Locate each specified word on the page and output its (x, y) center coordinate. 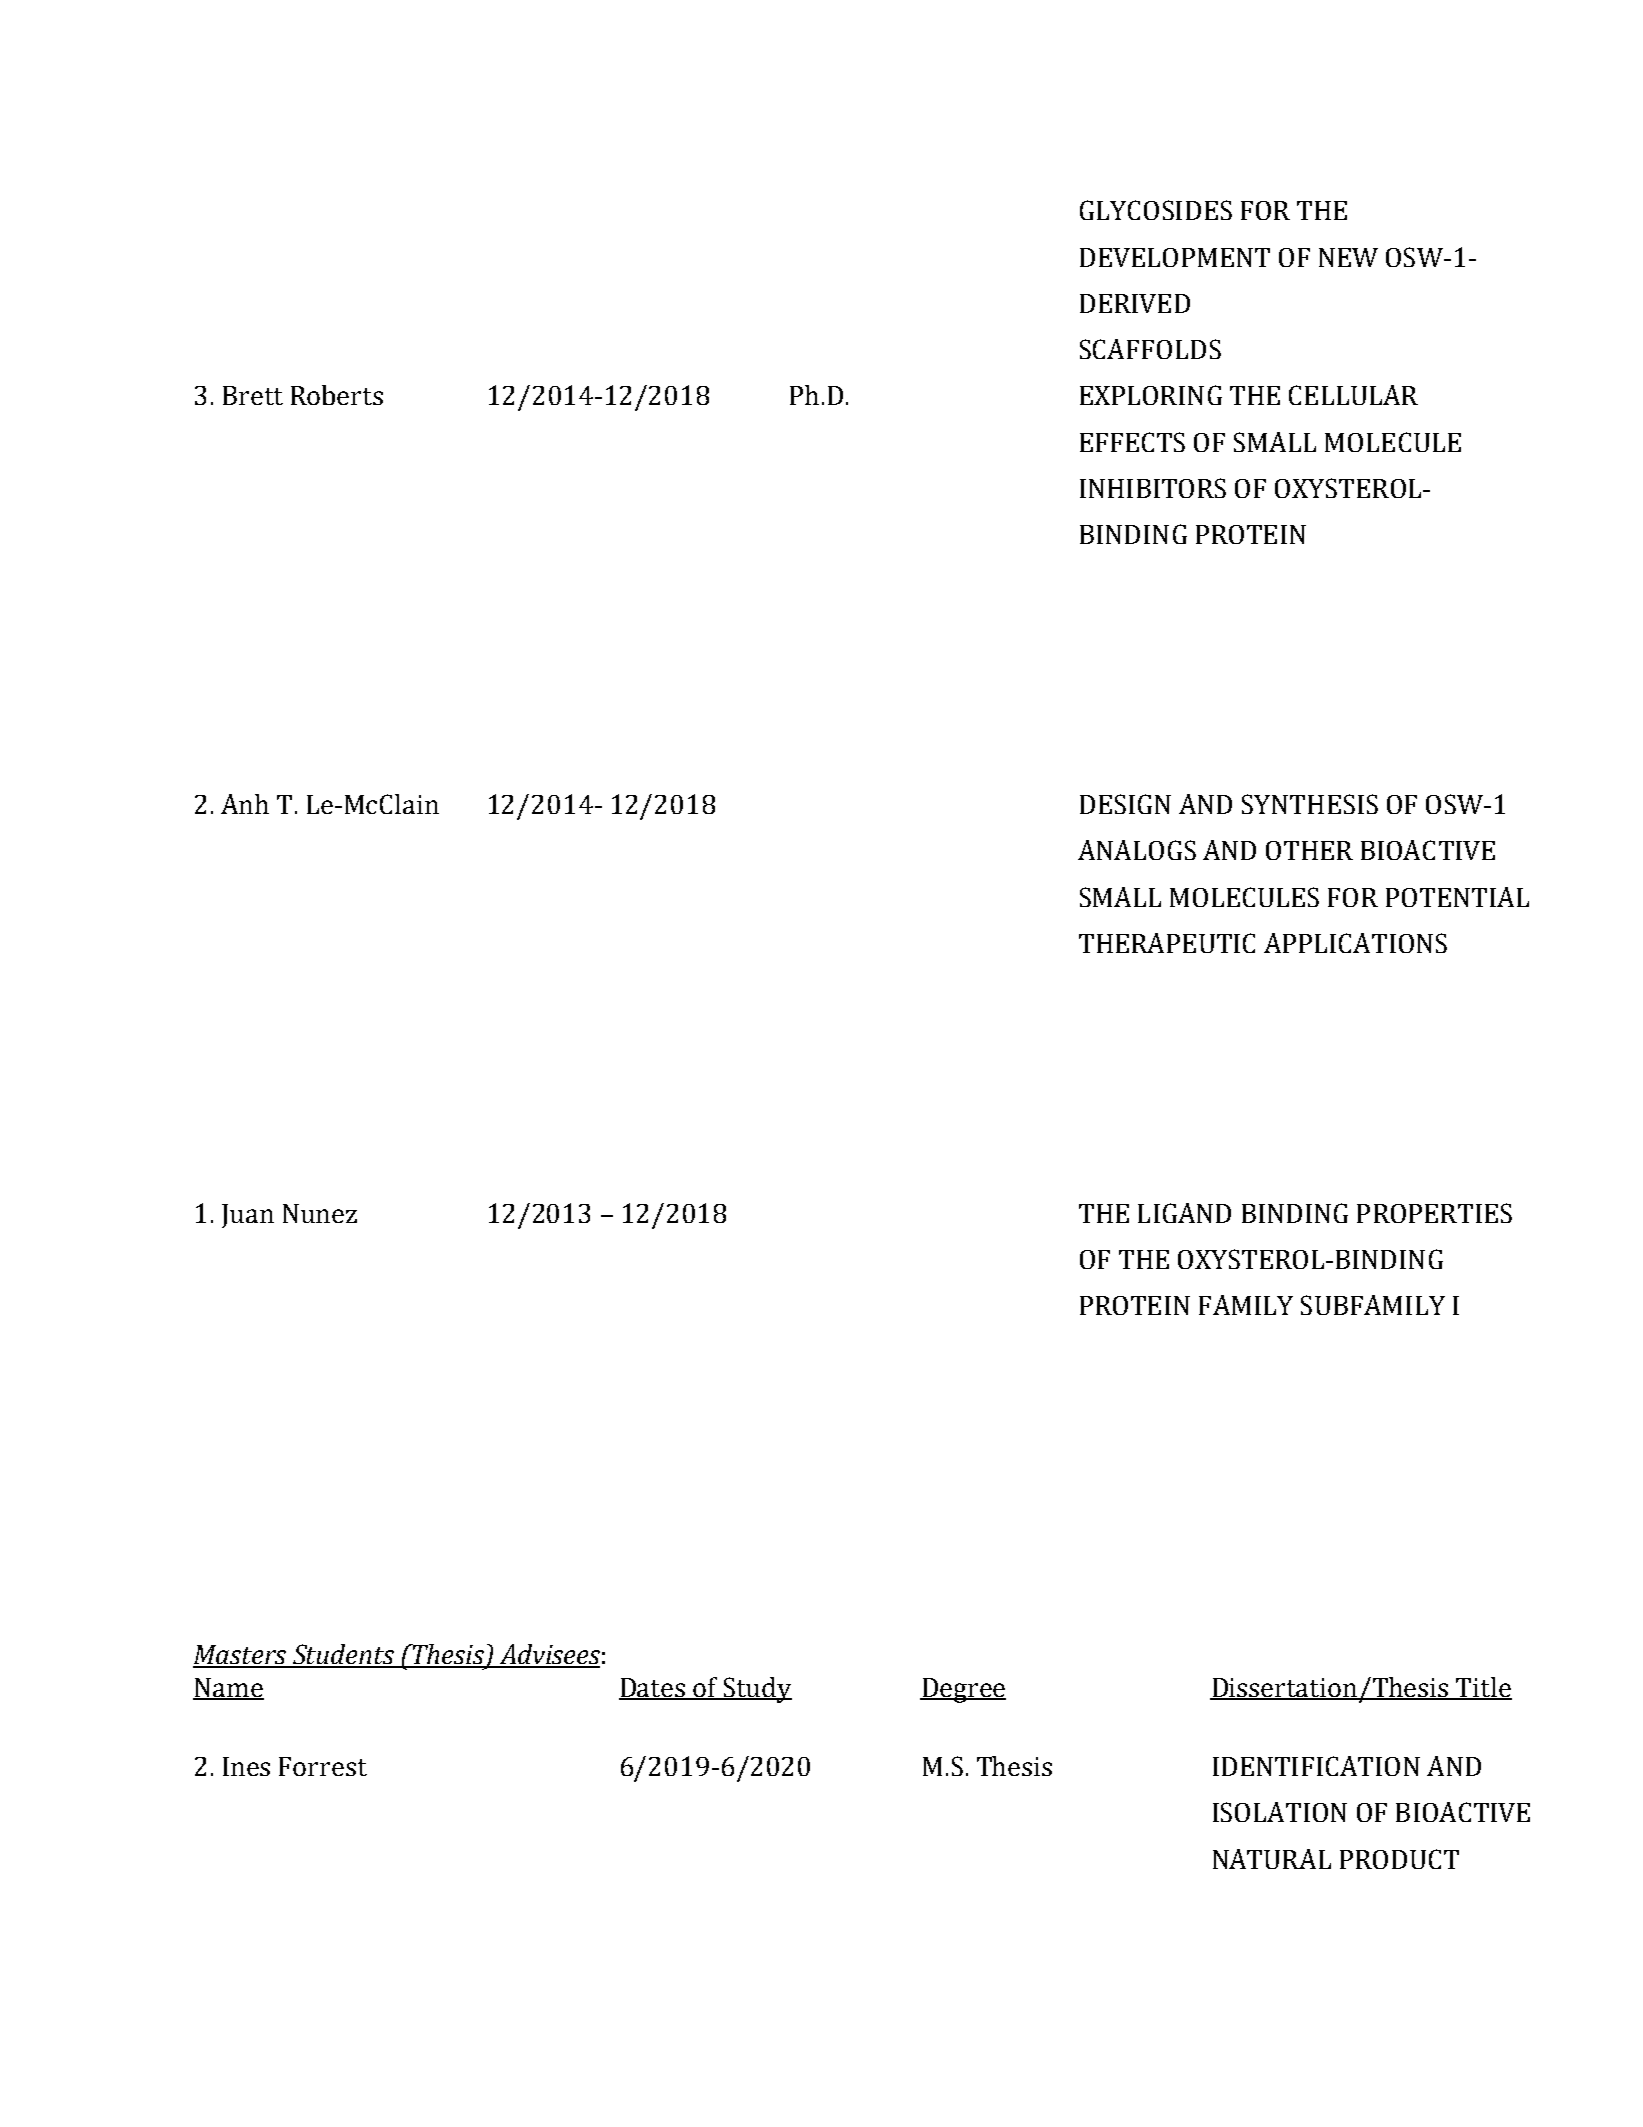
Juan (248, 1216)
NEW (1348, 257)
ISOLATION (1280, 1812)
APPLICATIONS (1355, 943)
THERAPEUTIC (1167, 943)
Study (756, 1690)
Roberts (337, 395)
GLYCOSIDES (1156, 210)
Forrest (323, 1766)
